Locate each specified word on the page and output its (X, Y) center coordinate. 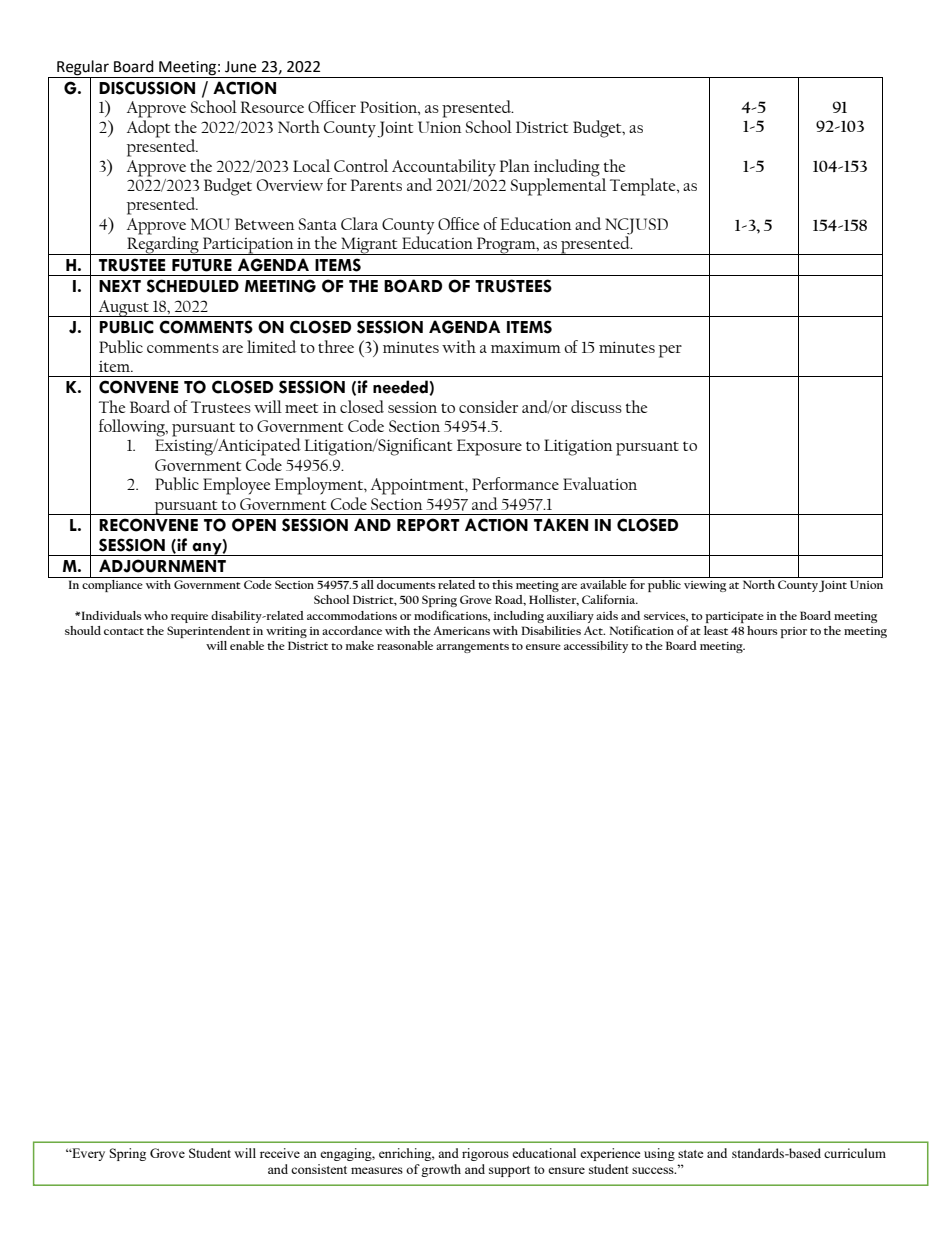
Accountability (444, 168)
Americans (461, 630)
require (189, 617)
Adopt (148, 127)
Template (644, 187)
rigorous (485, 1154)
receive (280, 1153)
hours (762, 630)
